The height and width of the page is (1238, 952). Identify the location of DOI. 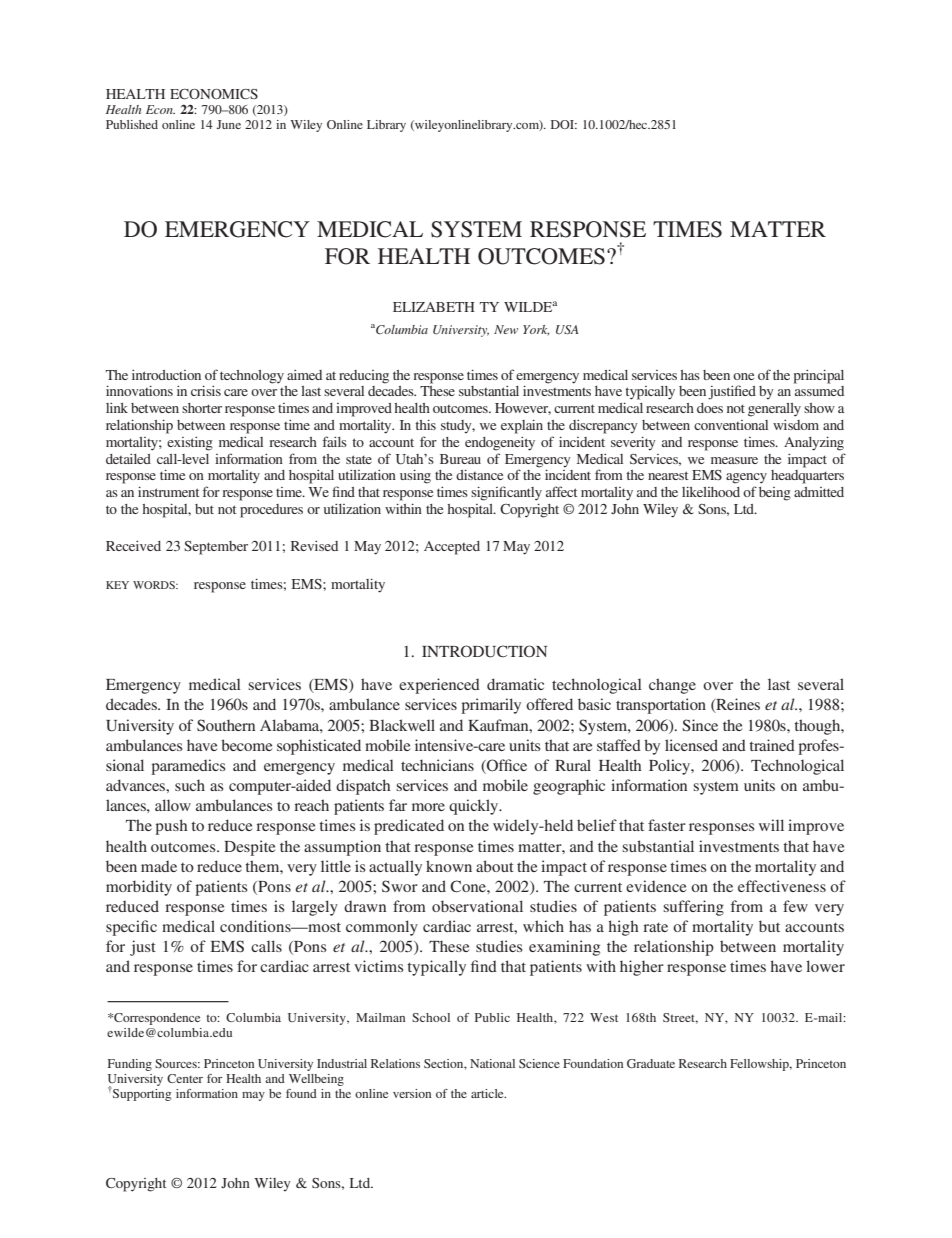
(564, 124).
